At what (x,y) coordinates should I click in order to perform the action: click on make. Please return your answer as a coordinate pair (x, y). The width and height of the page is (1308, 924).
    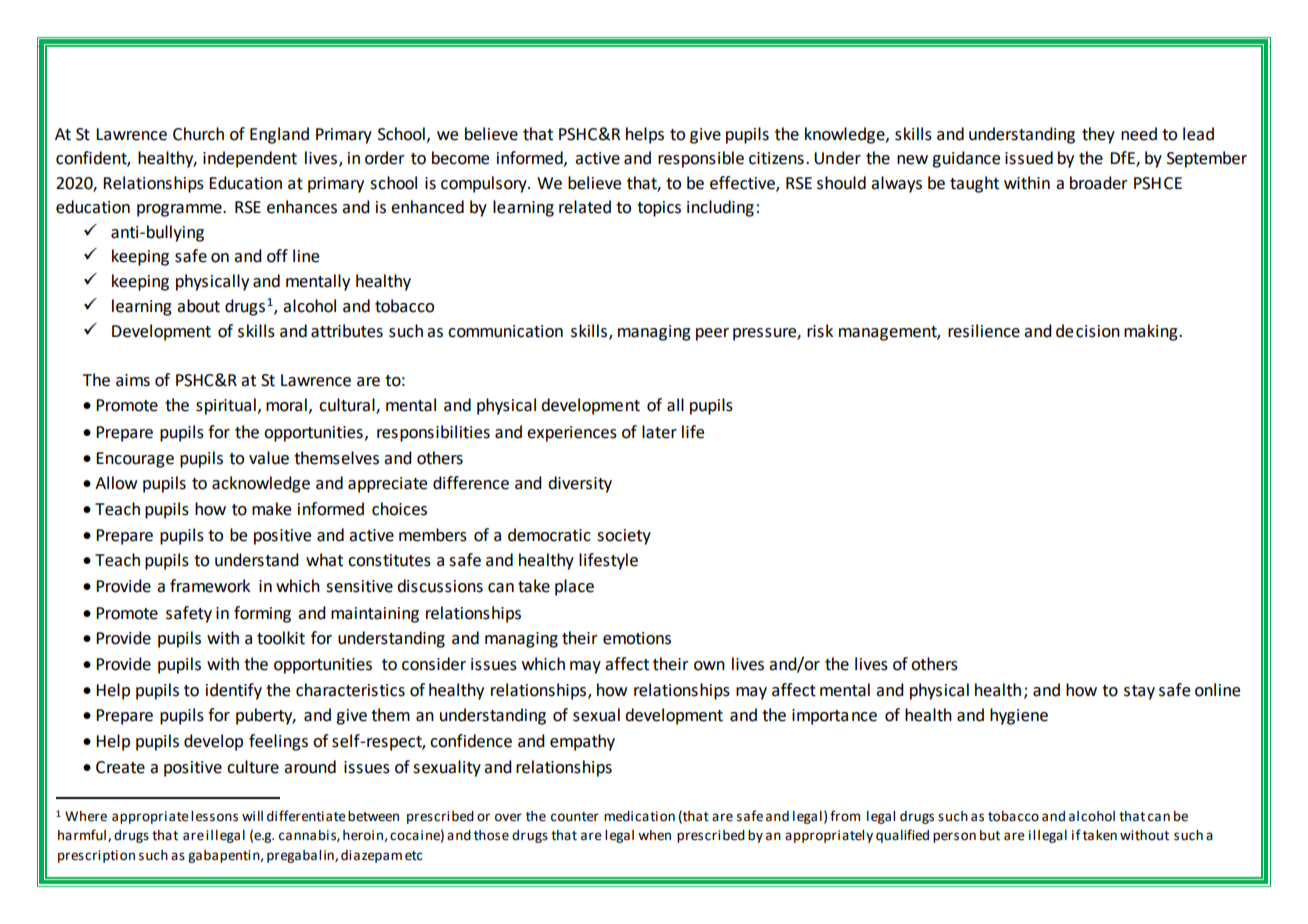
    Looking at the image, I should click on (271, 509).
